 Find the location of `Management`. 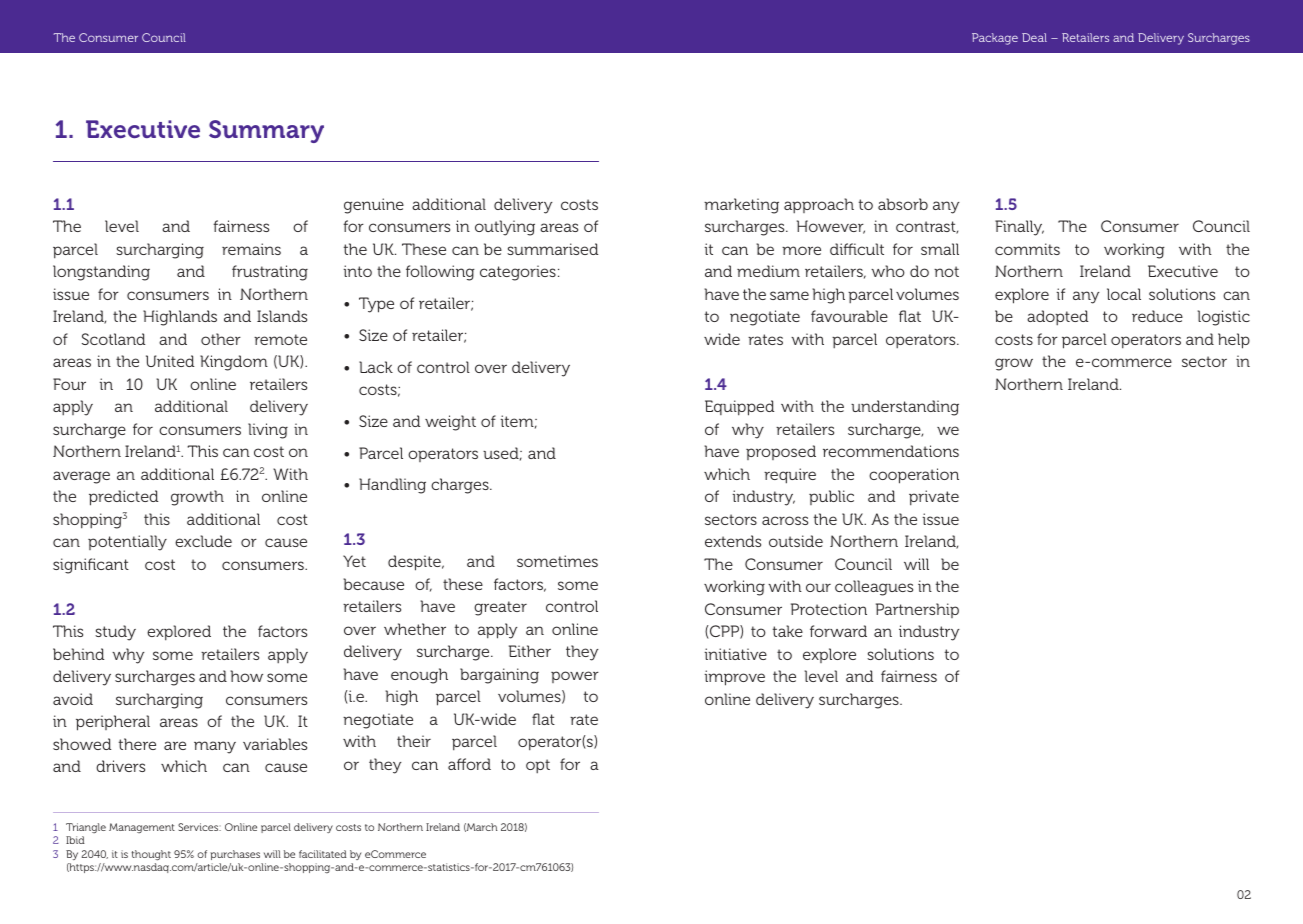

Management is located at coordinates (142, 828).
